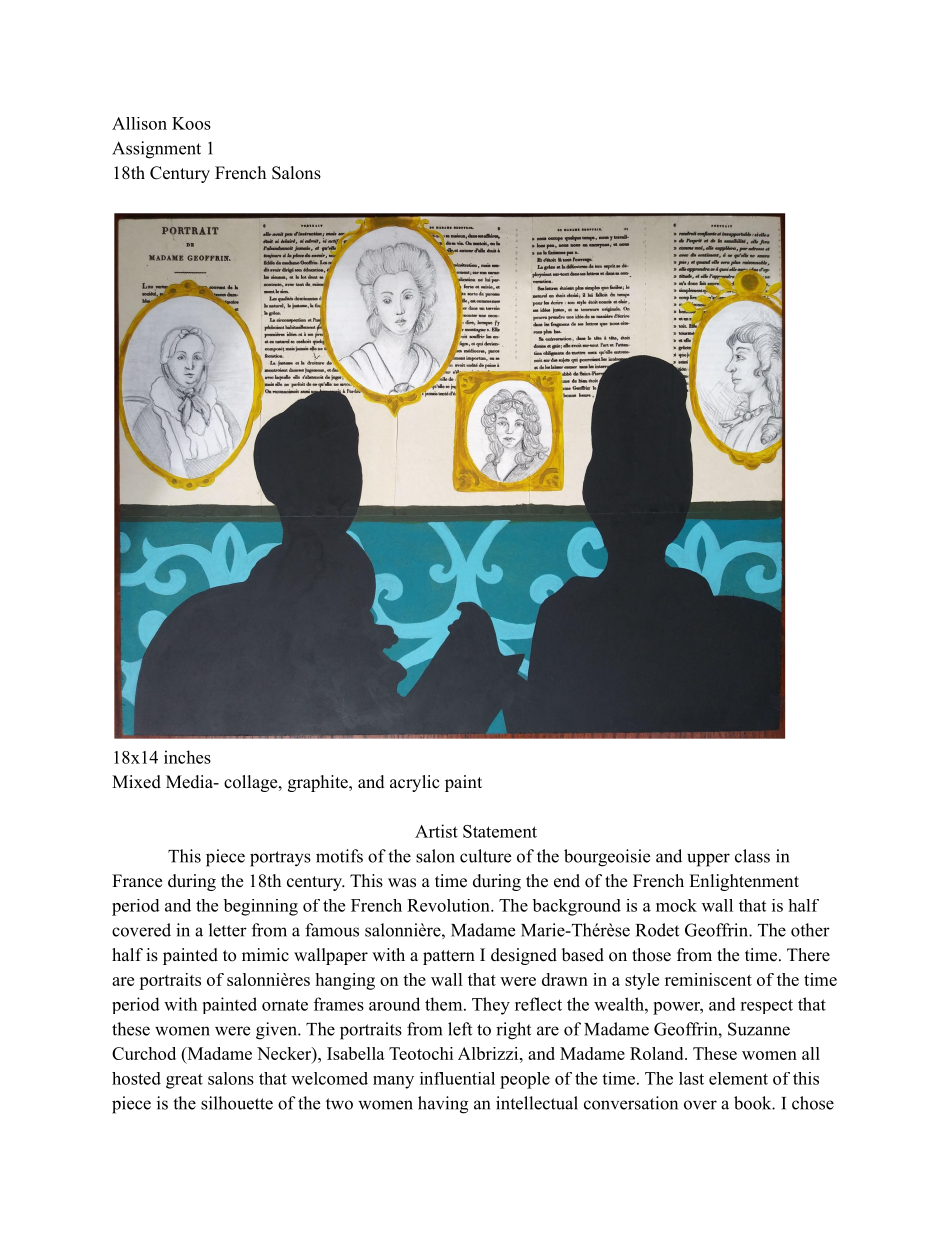 The image size is (952, 1233). I want to click on Assignment, so click(156, 150).
